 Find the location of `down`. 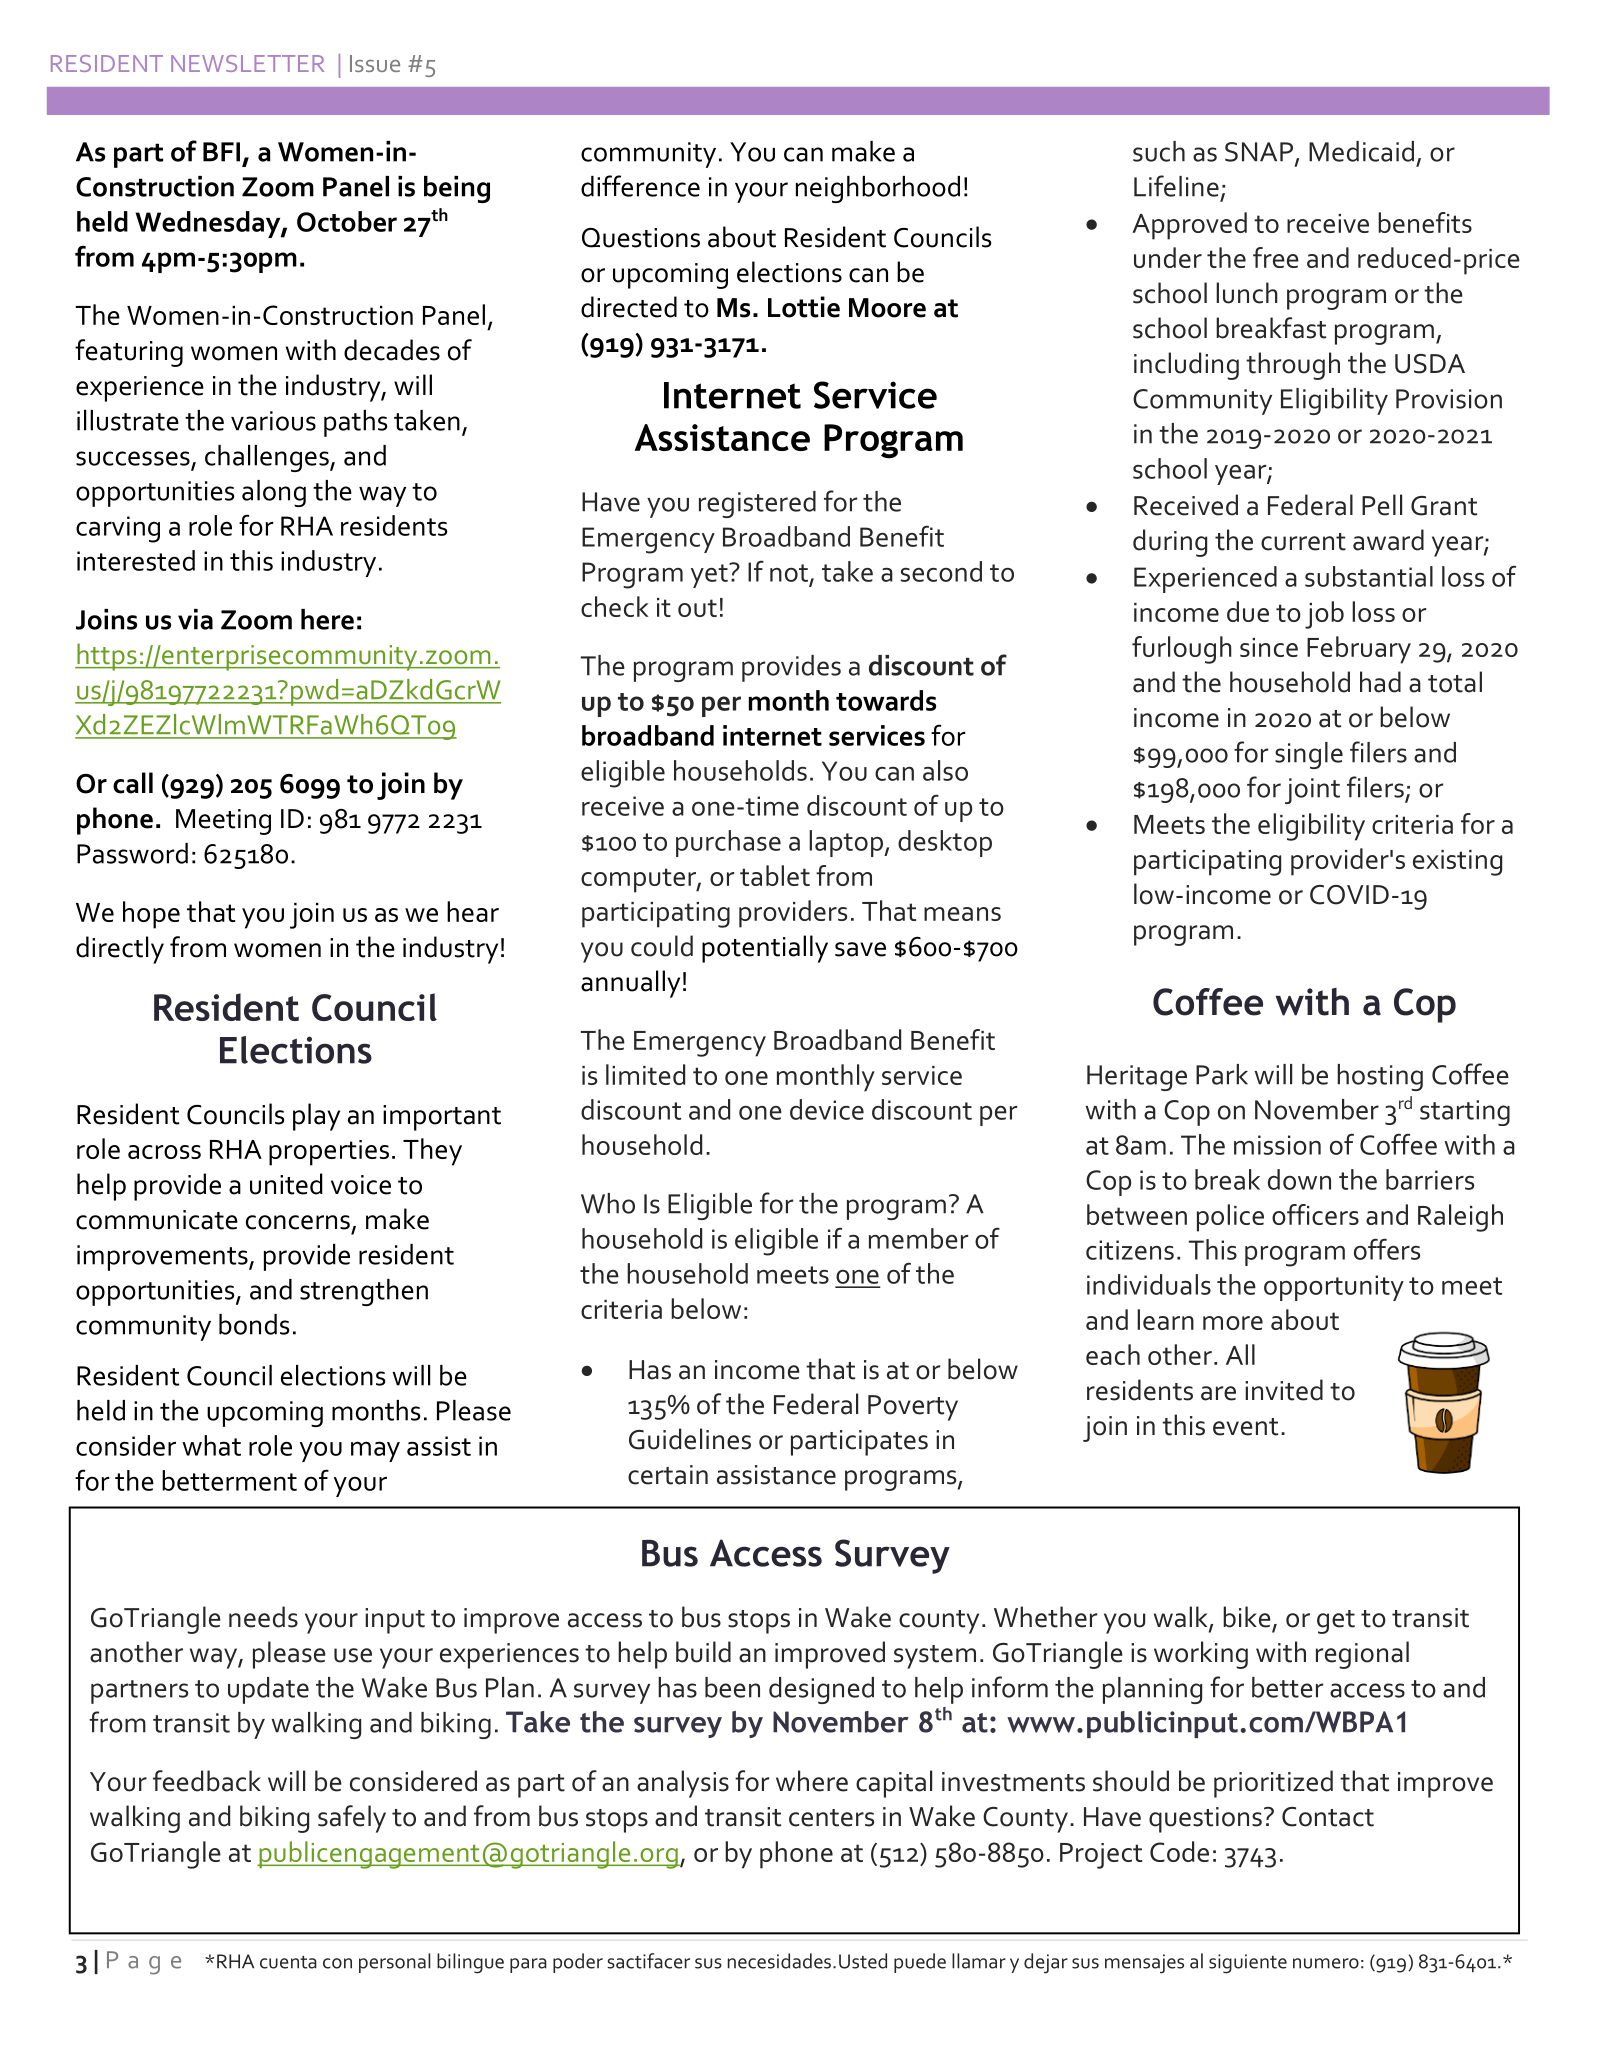

down is located at coordinates (1299, 1179).
